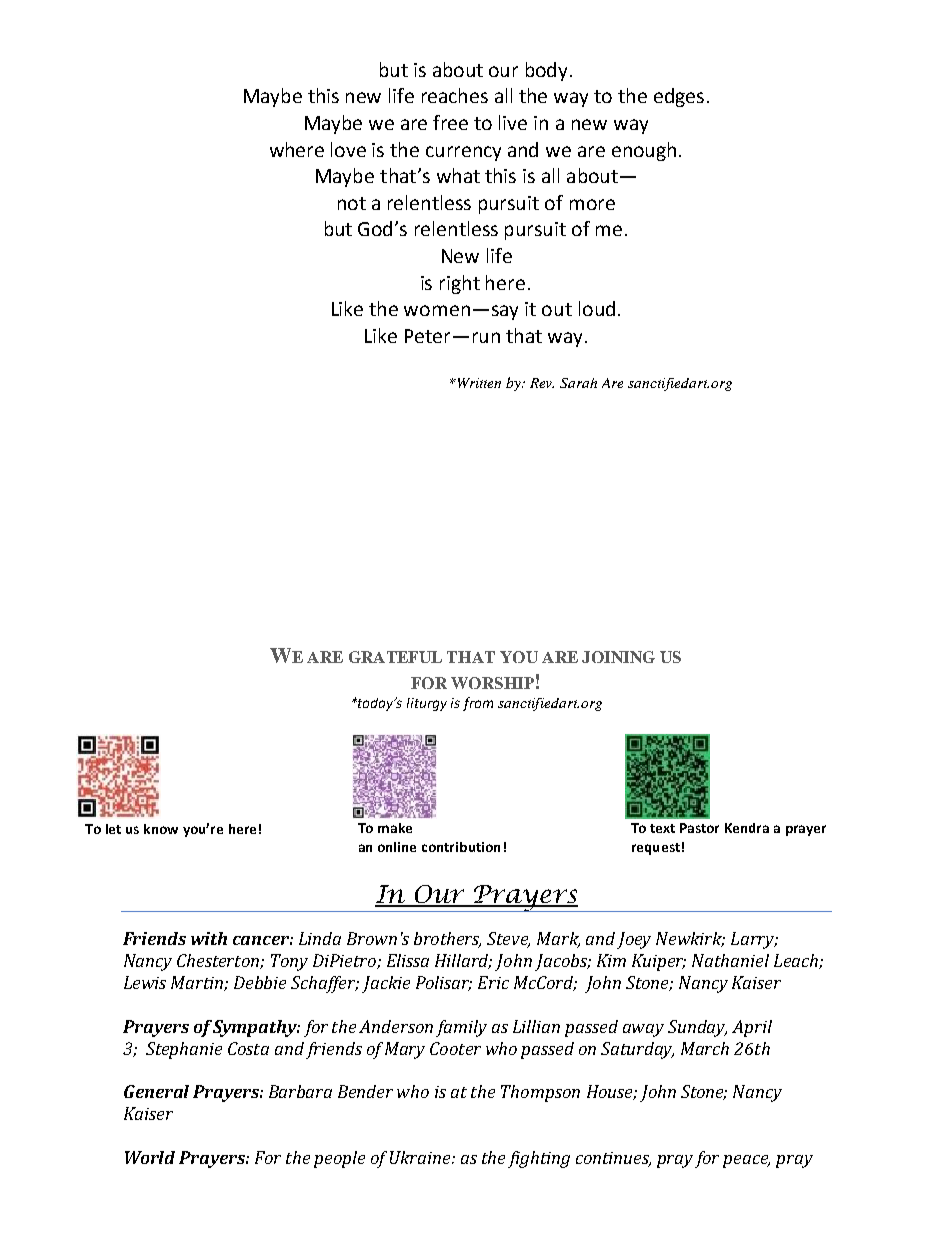 The width and height of the screenshot is (952, 1233). Describe the element at coordinates (150, 1157) in the screenshot. I see `World` at that location.
